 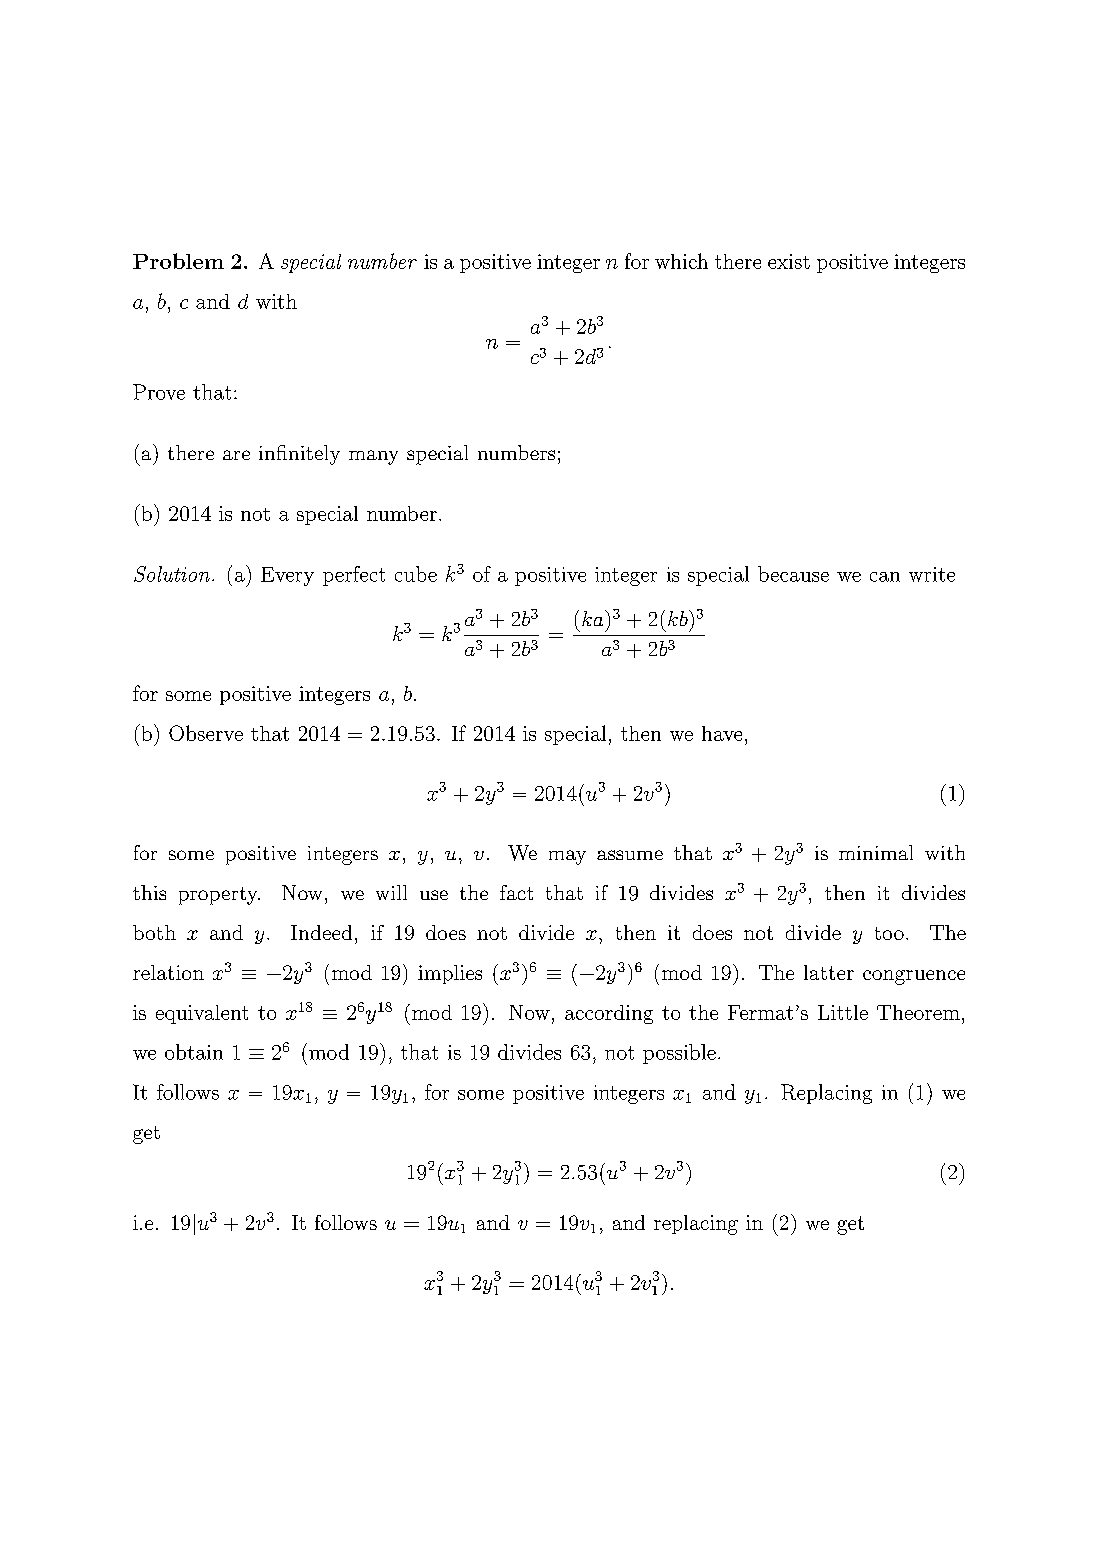 I want to click on exist, so click(x=789, y=261).
